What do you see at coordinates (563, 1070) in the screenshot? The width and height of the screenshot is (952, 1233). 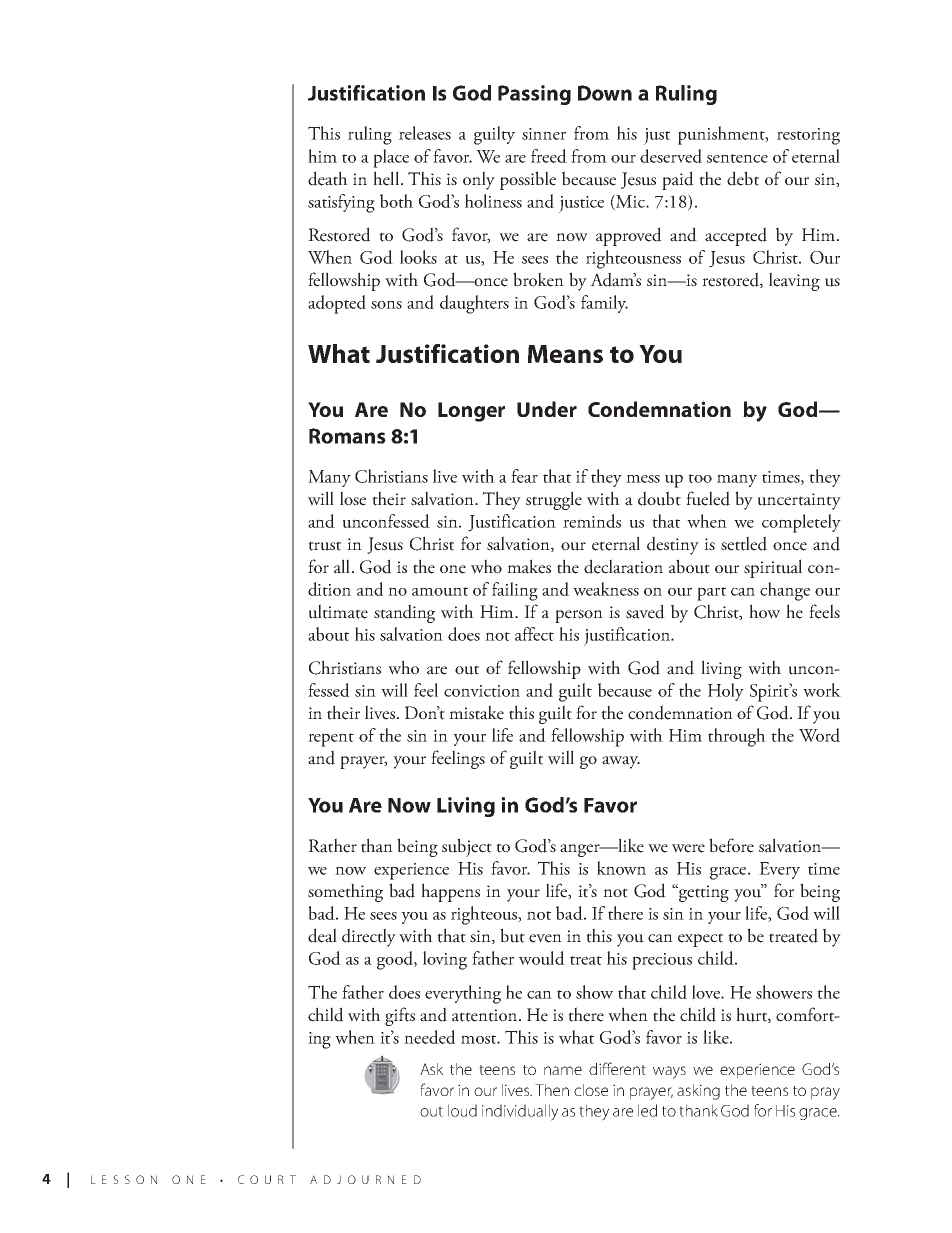 I see `name` at bounding box center [563, 1070].
